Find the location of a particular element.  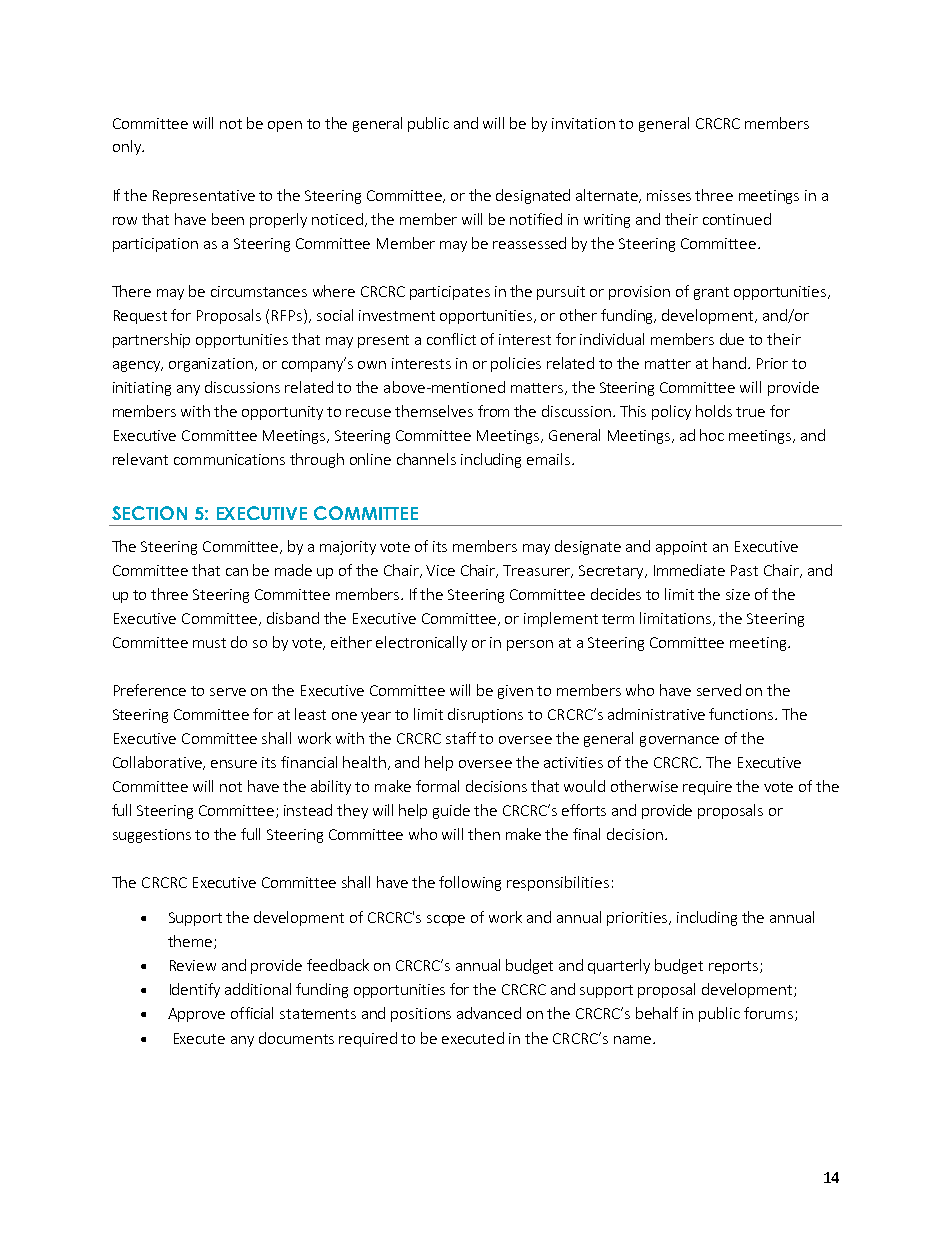

behalf is located at coordinates (657, 1013).
